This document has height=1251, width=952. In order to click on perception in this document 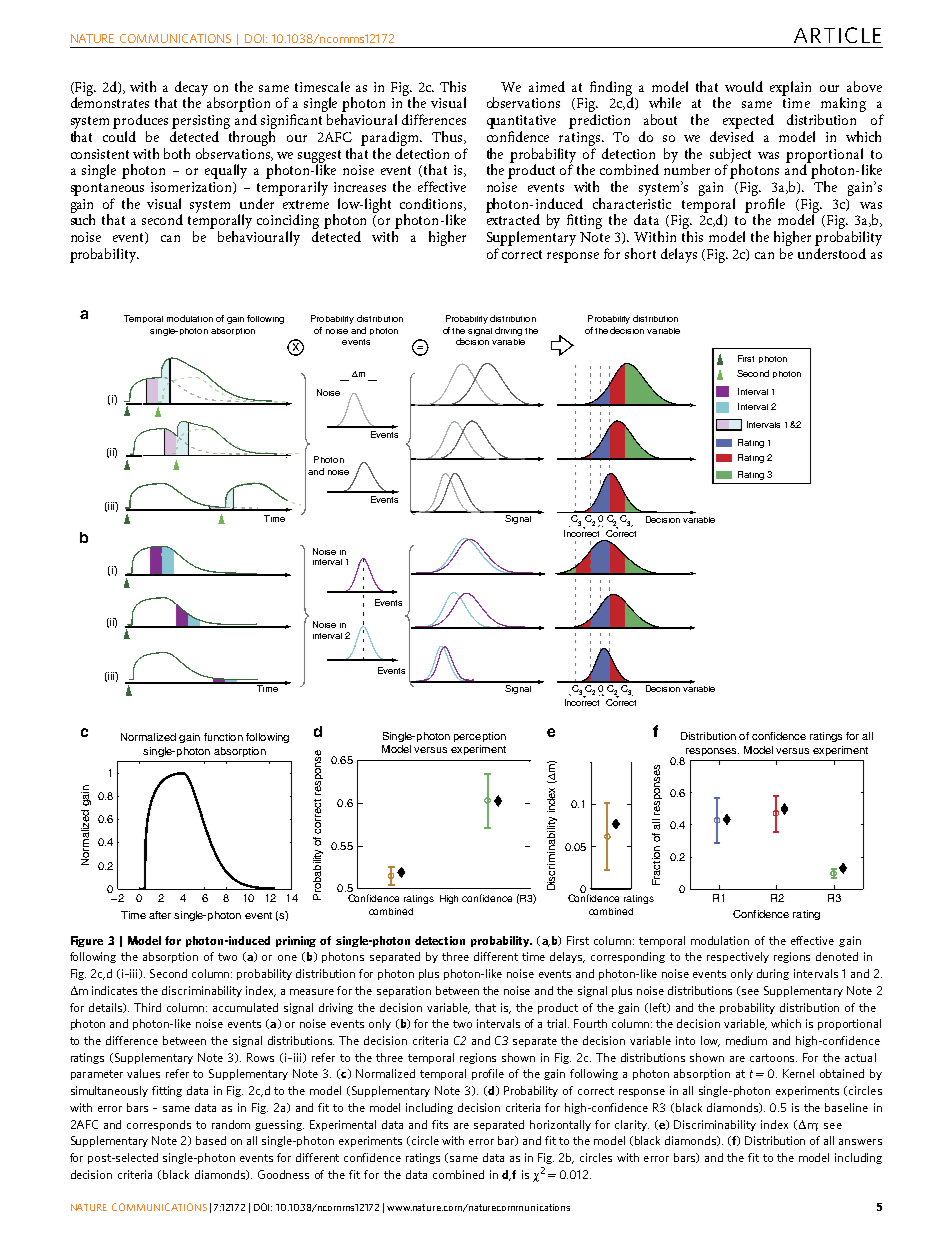, I will do `click(480, 737)`.
